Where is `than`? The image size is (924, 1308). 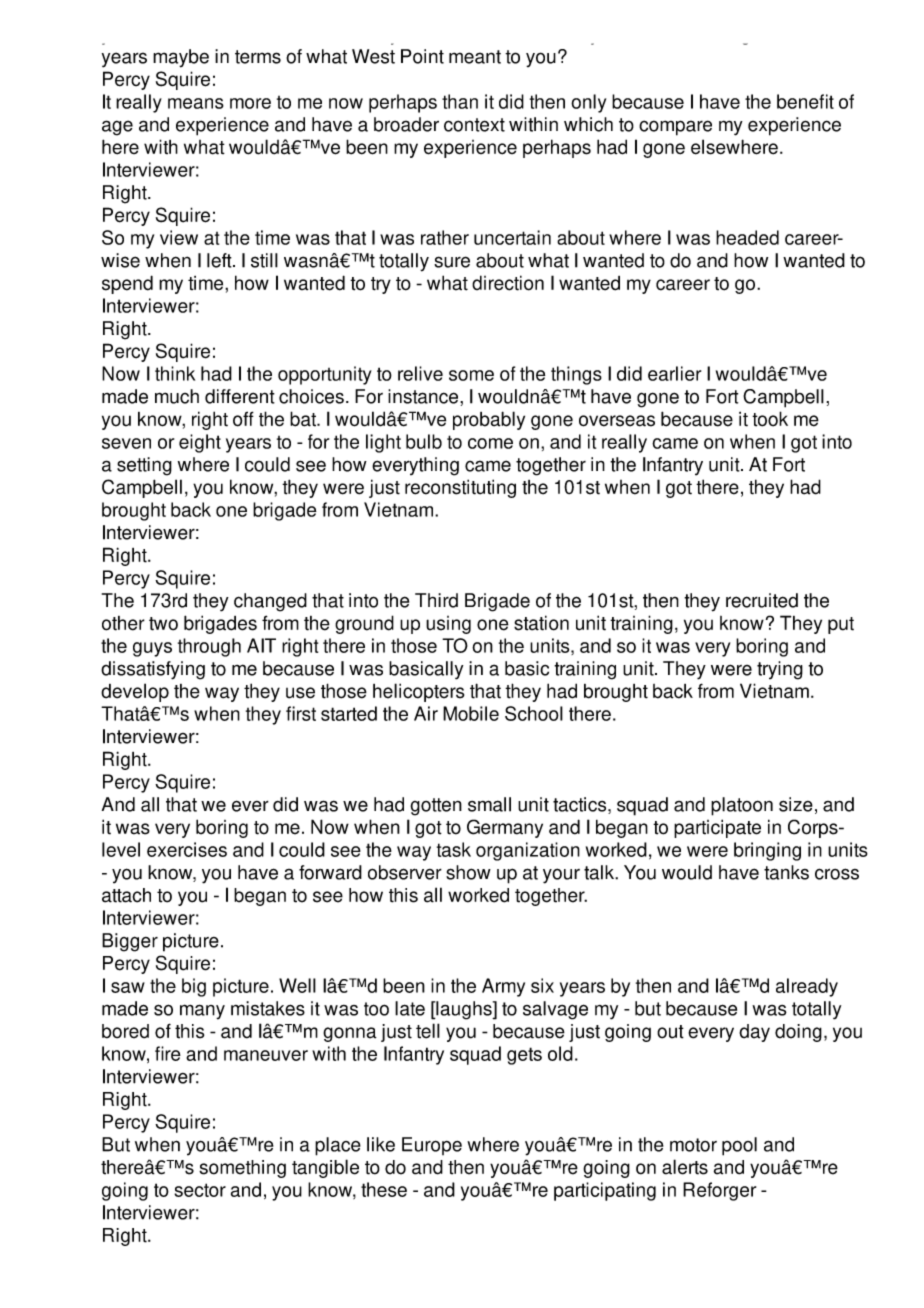
than is located at coordinates (460, 101).
